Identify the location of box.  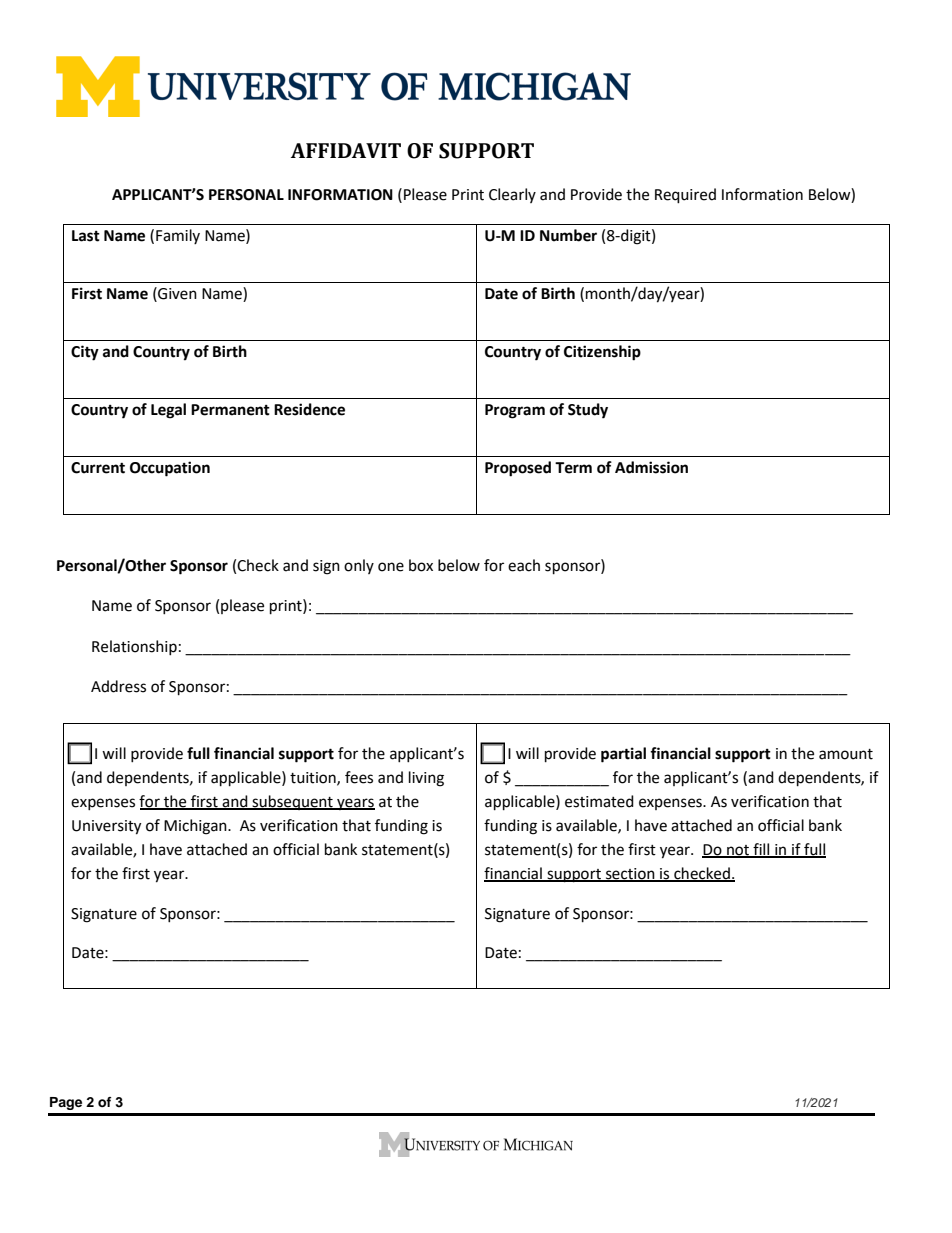
(421, 565).
